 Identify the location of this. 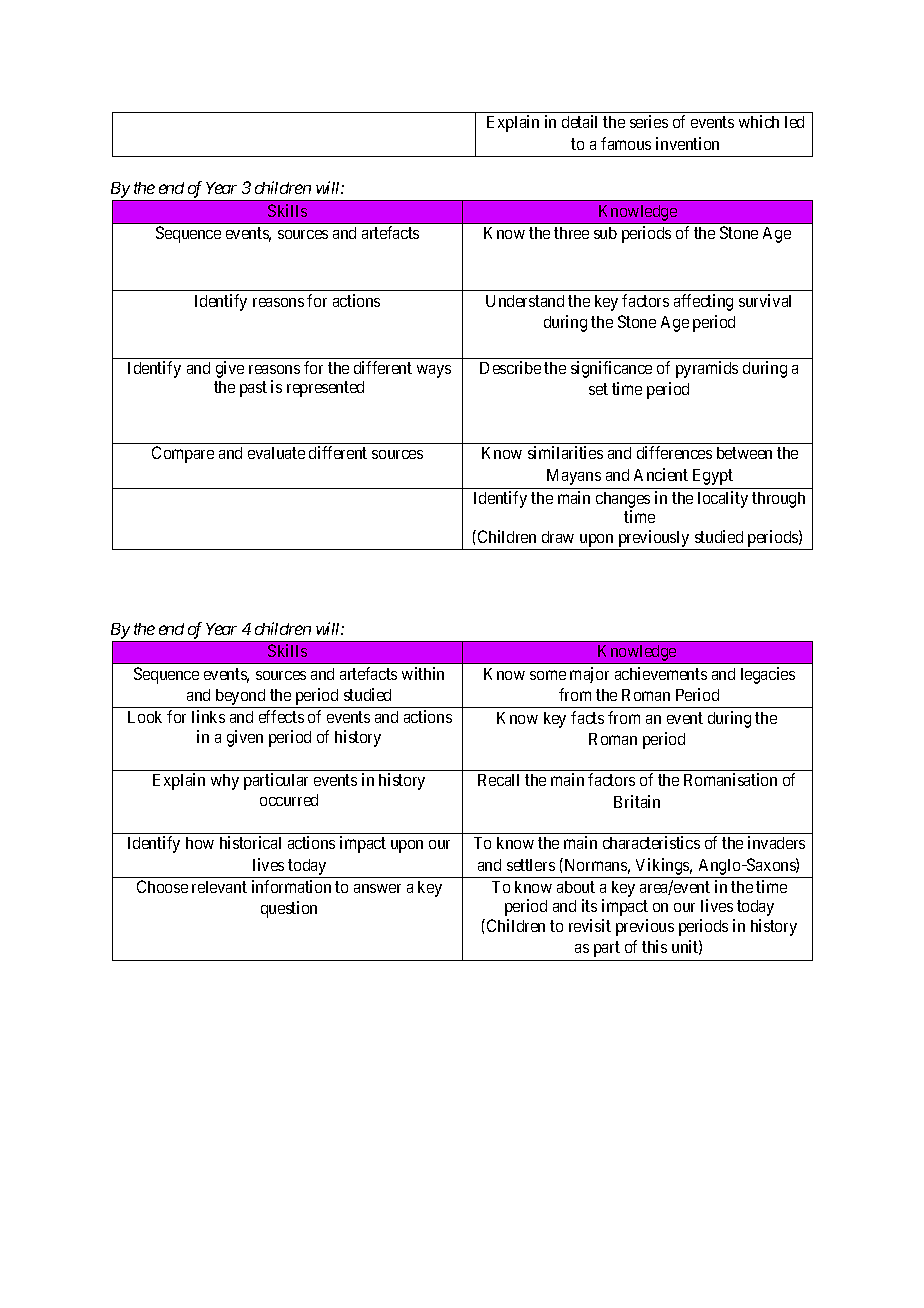
(654, 946).
